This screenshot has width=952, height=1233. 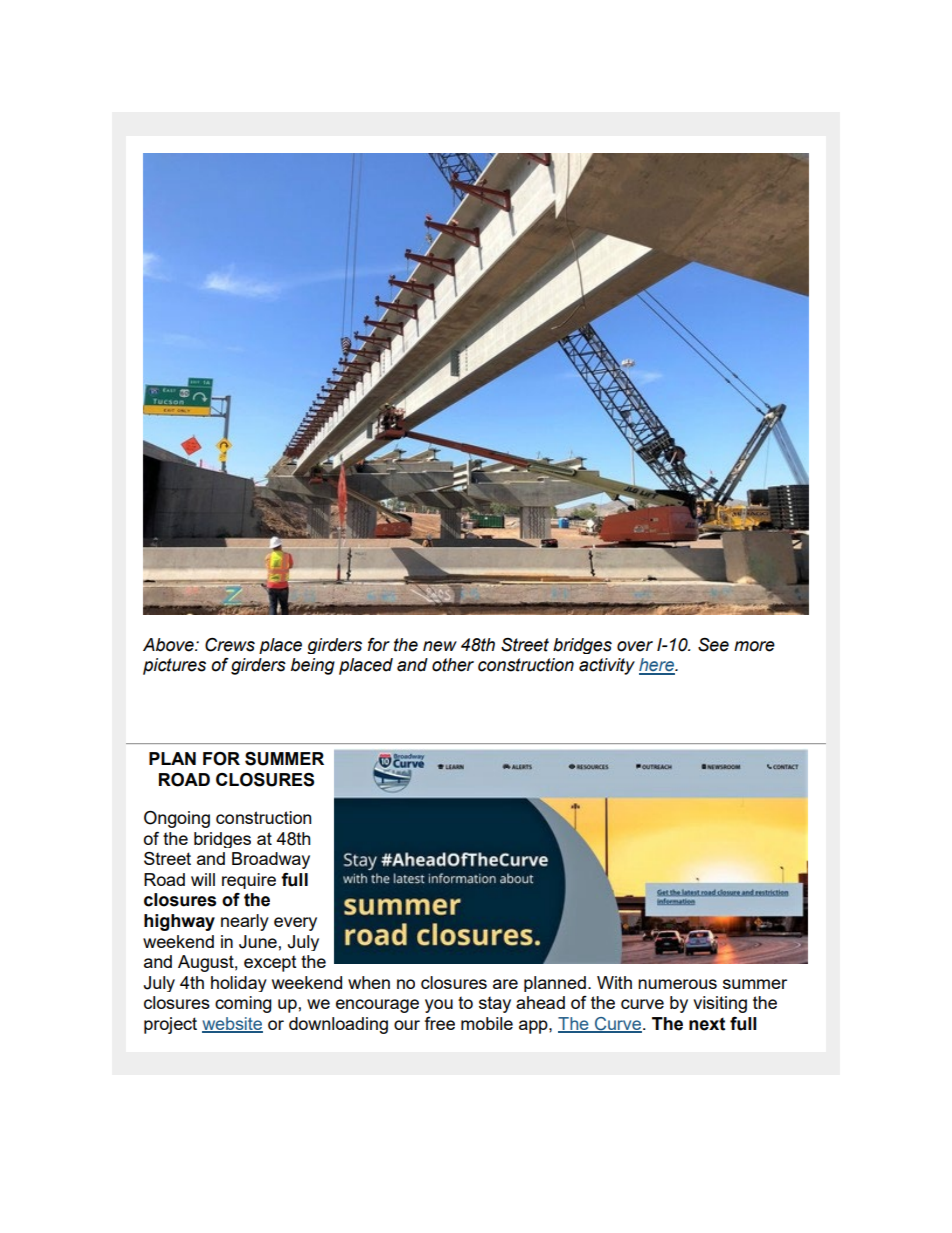 What do you see at coordinates (177, 819) in the screenshot?
I see `Ongoing` at bounding box center [177, 819].
